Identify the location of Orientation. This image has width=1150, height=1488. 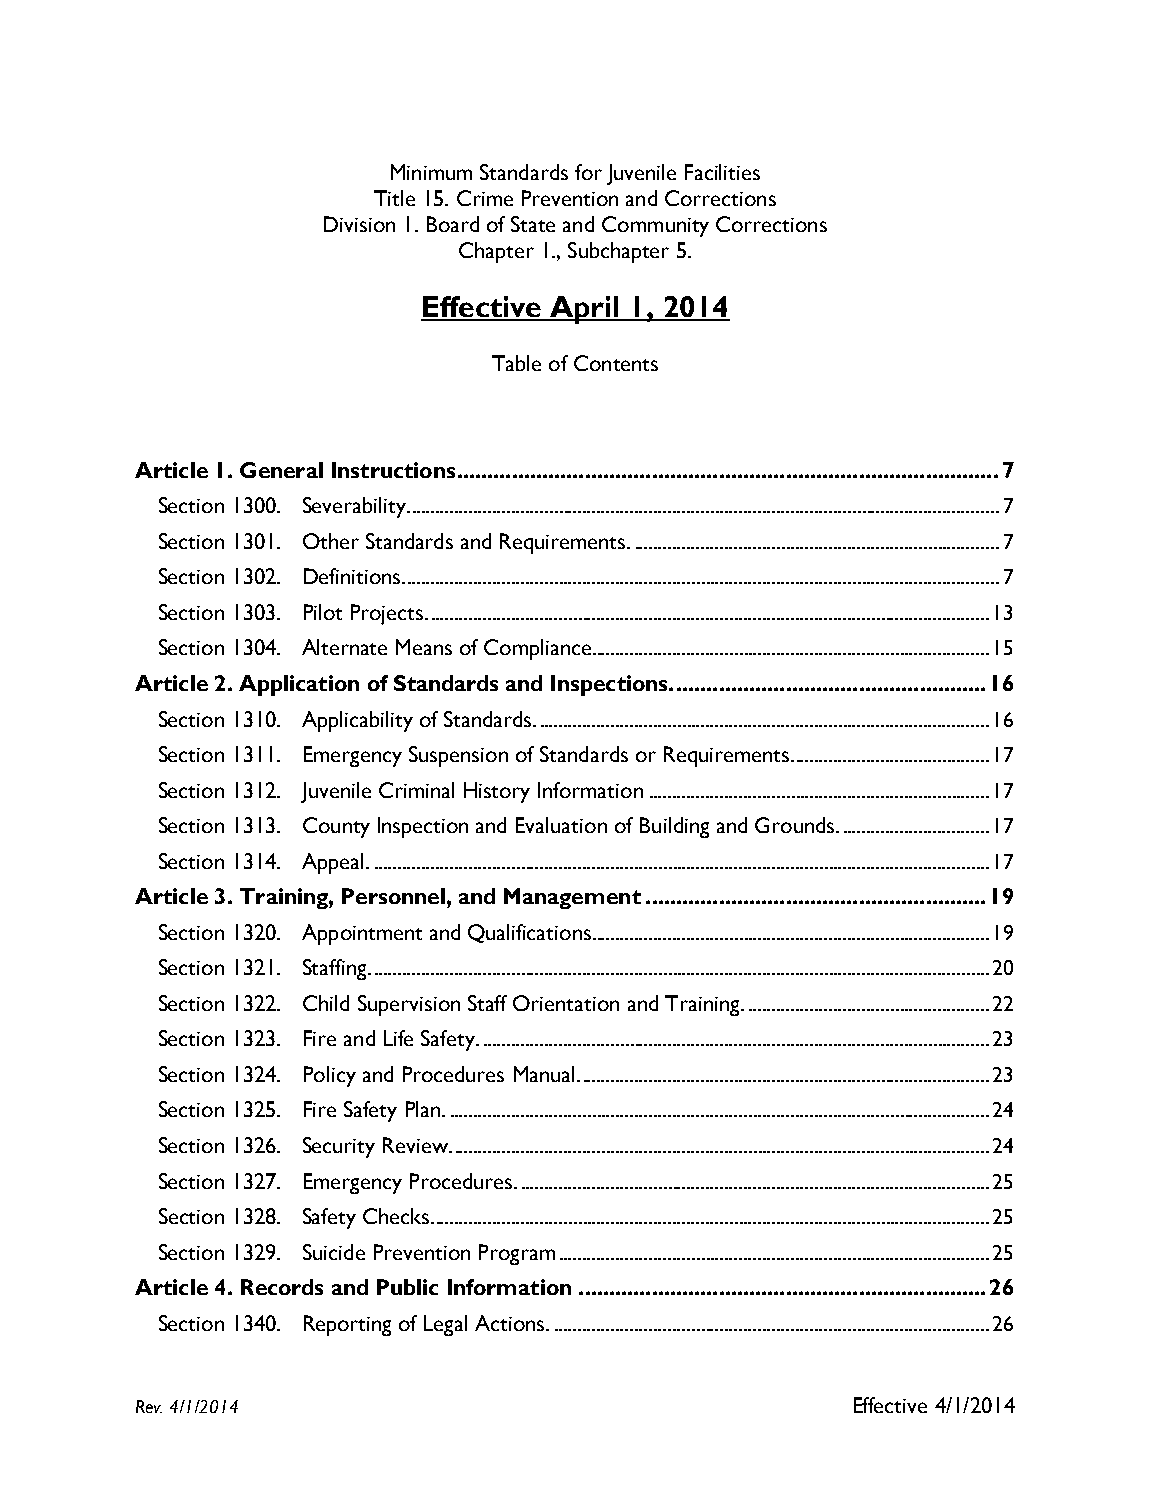
(566, 1003).
